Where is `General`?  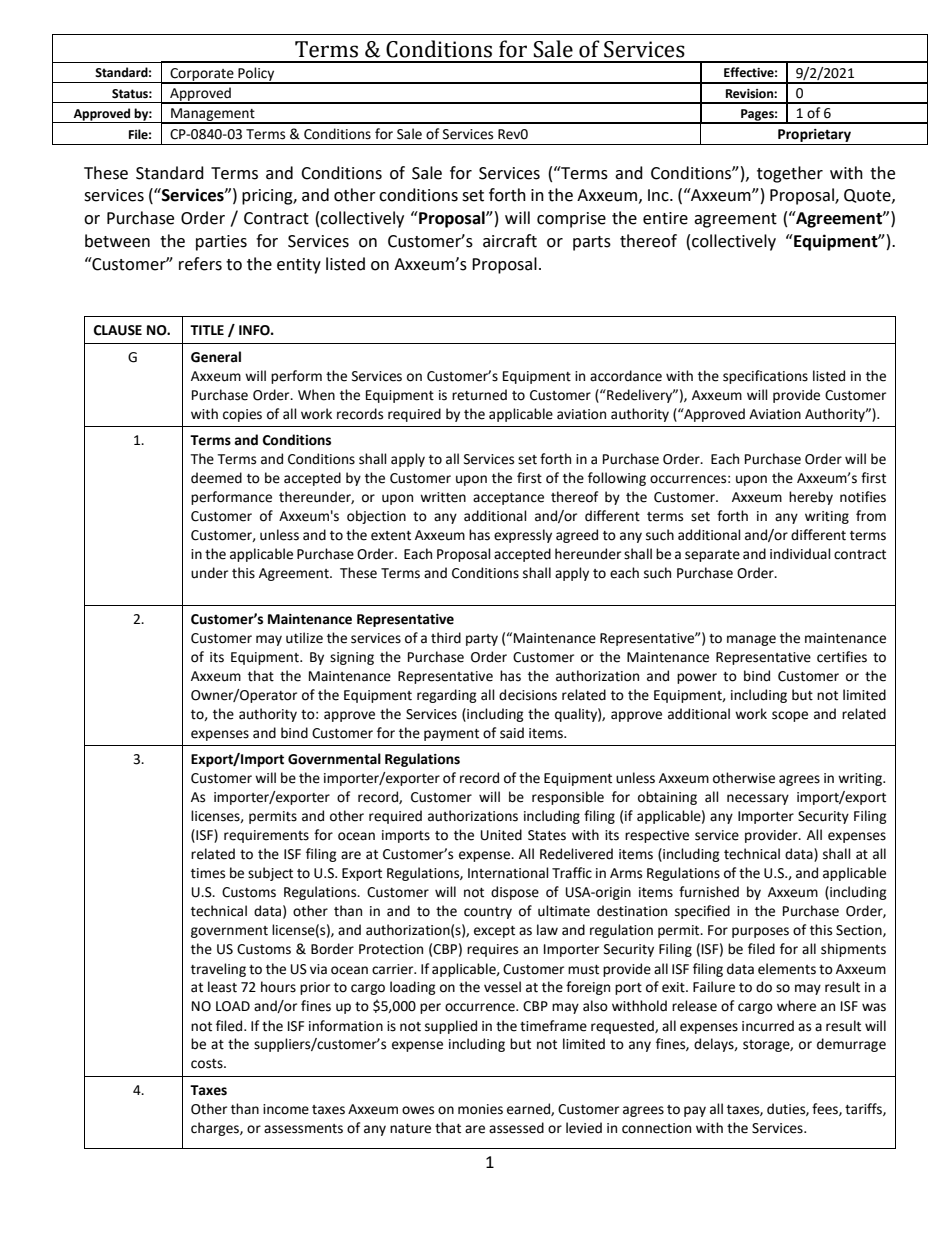 General is located at coordinates (216, 357).
